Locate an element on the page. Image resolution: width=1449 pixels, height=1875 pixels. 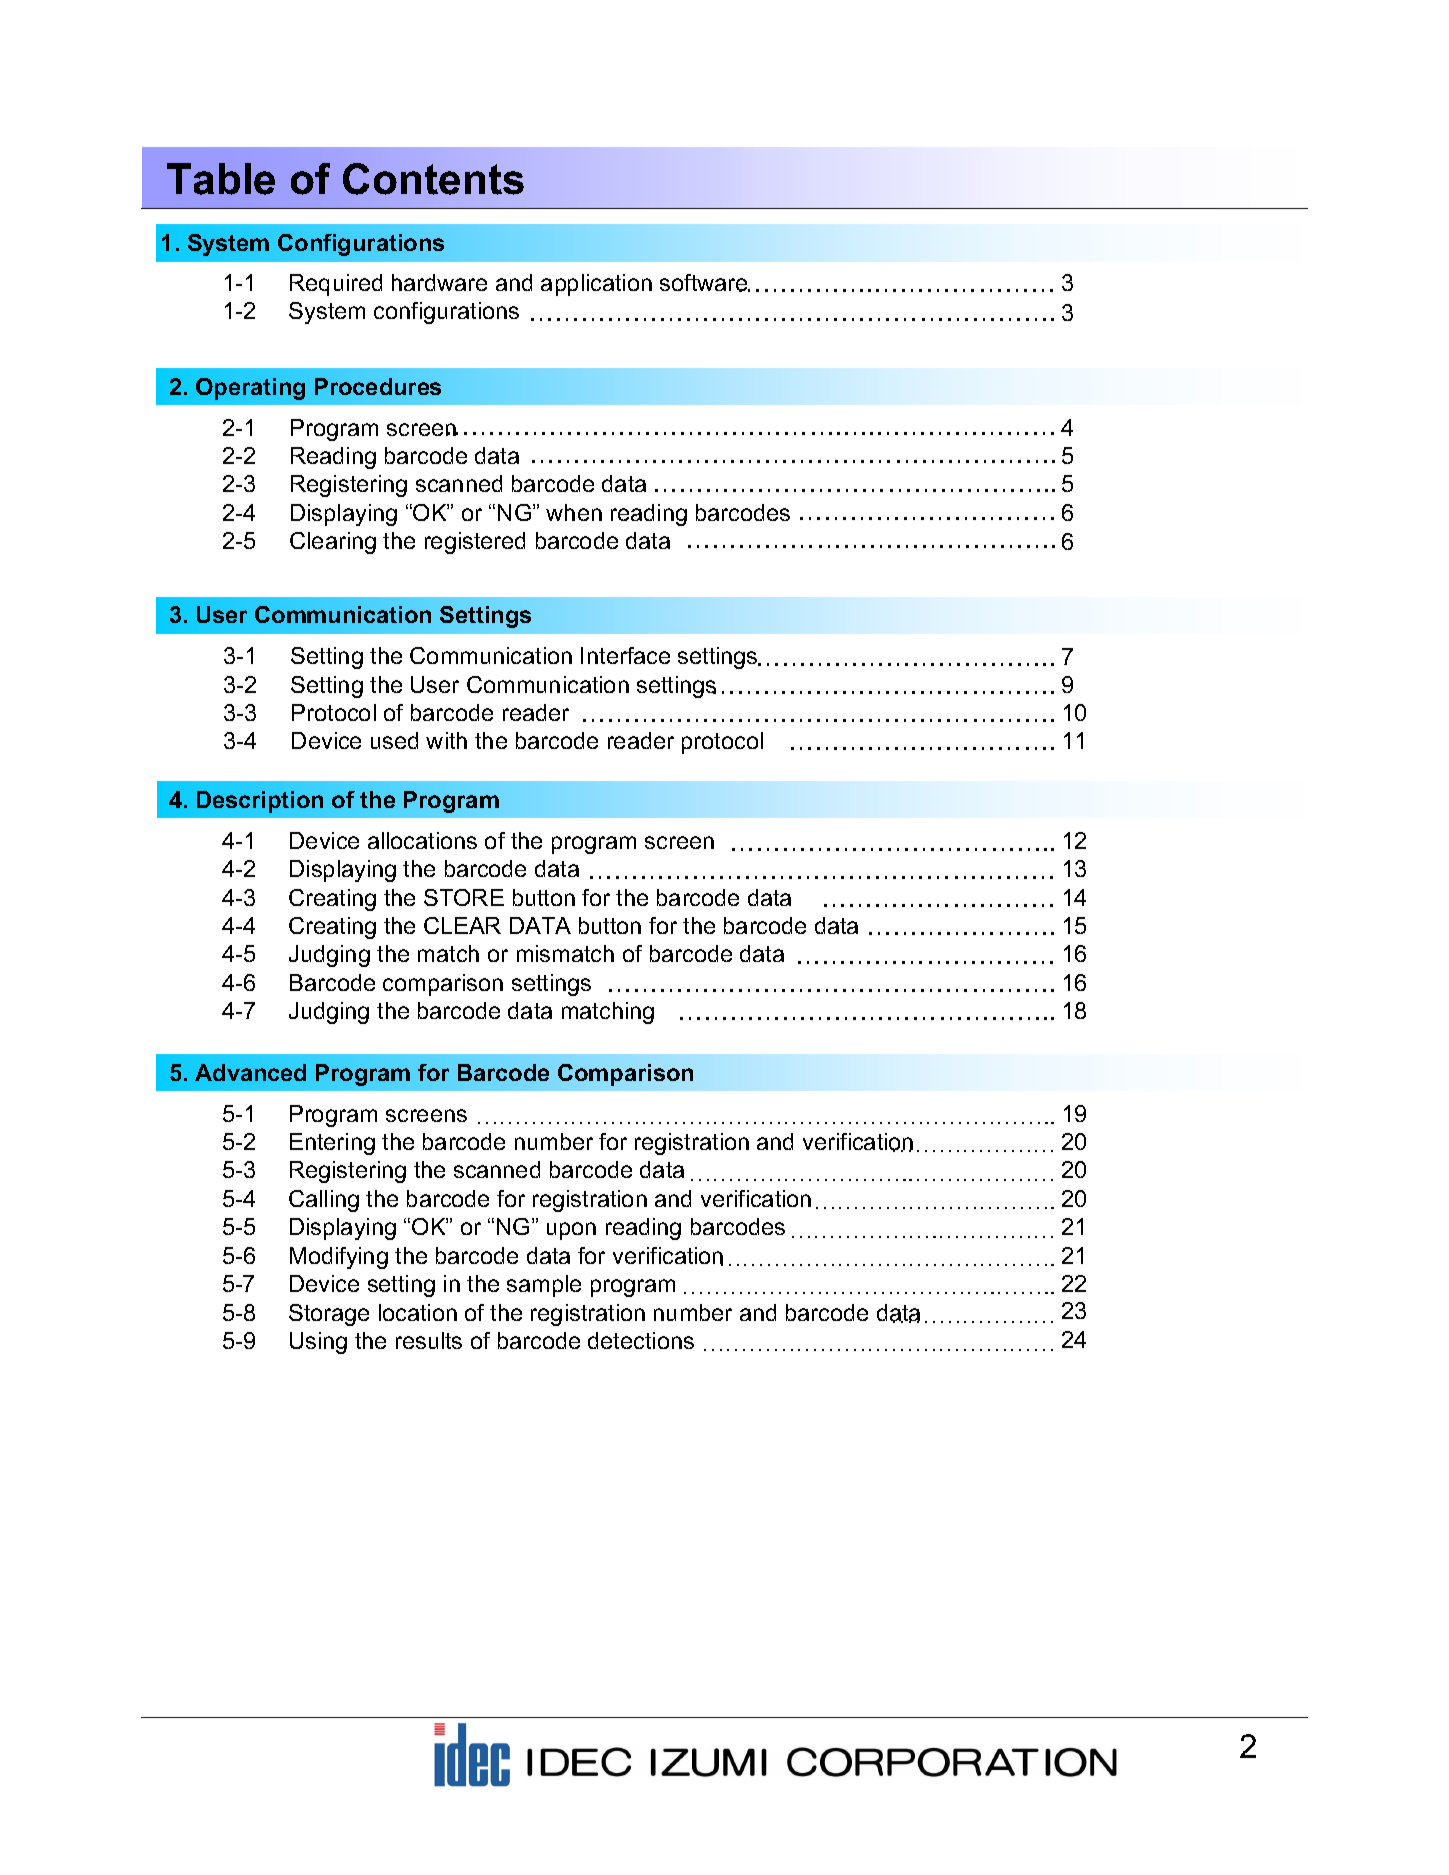
with is located at coordinates (446, 740).
